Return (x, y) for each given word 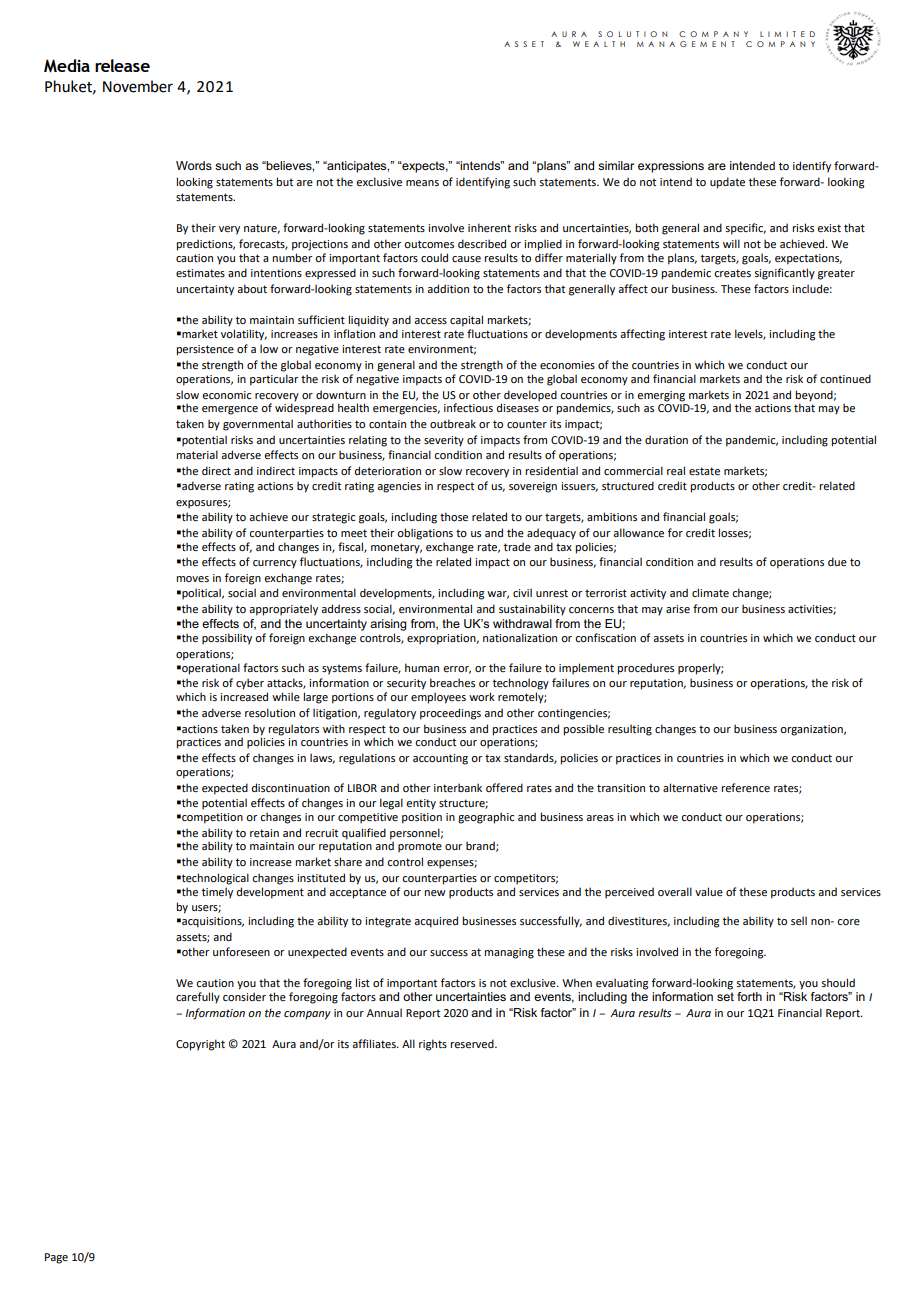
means (422, 183)
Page (56, 1258)
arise (678, 609)
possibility (227, 639)
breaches (452, 682)
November (138, 86)
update (727, 183)
